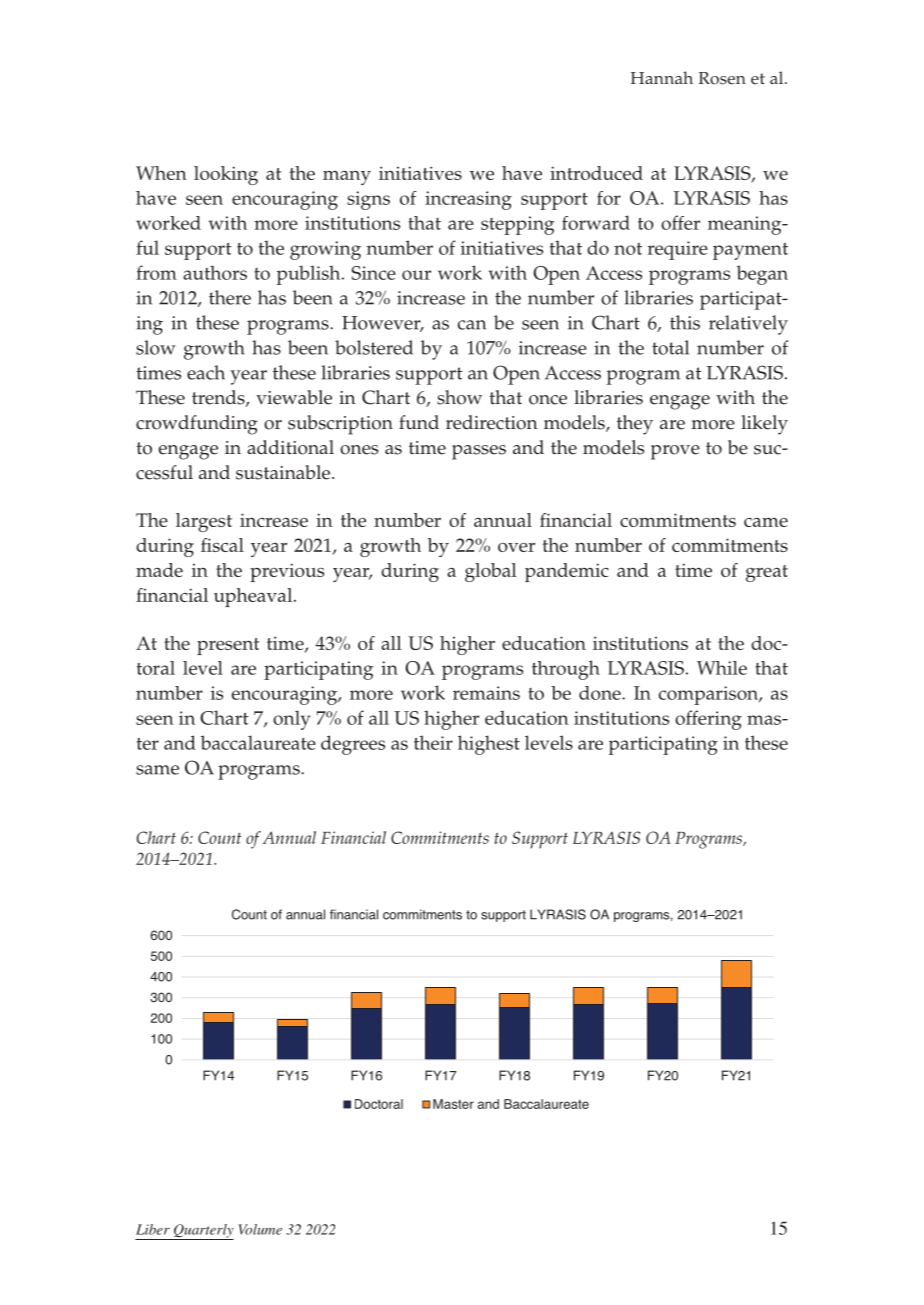 This screenshot has height=1305, width=924. I want to click on show, so click(459, 397).
